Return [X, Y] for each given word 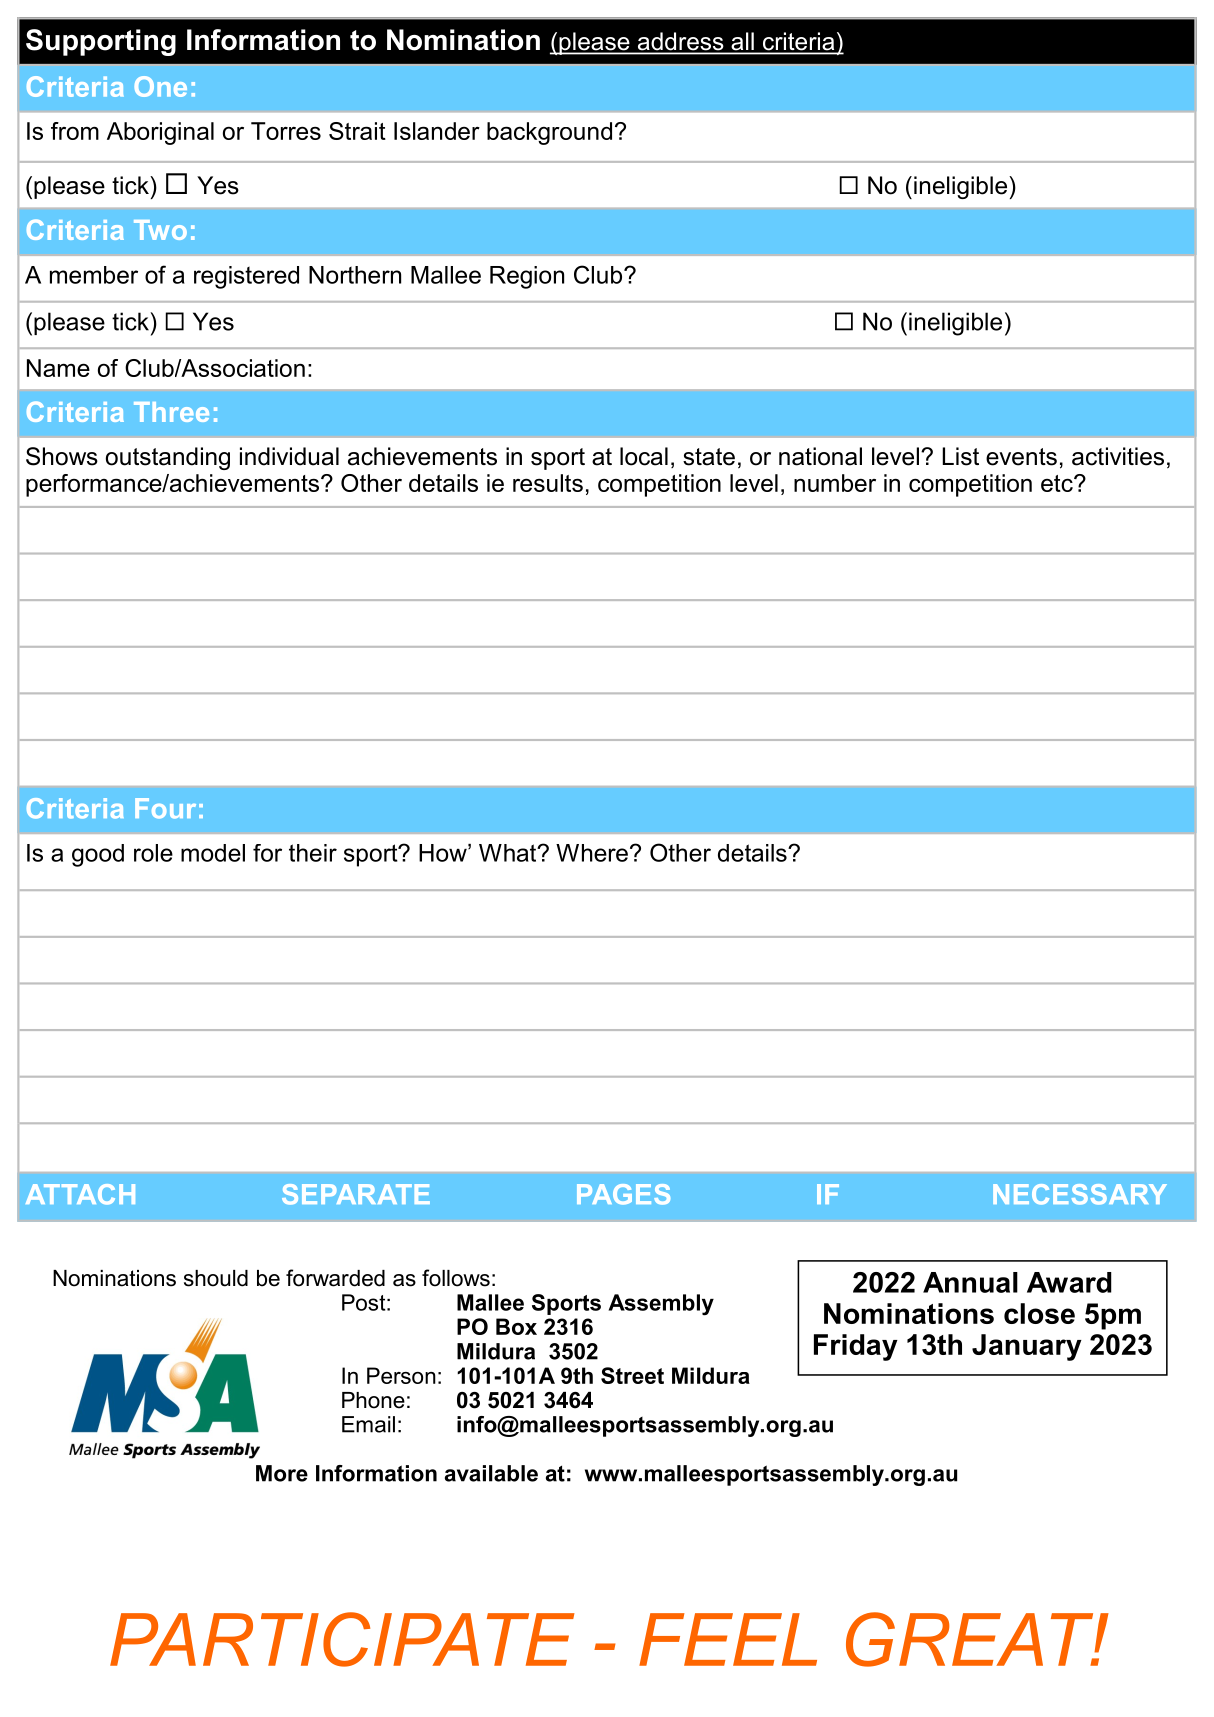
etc [1058, 483]
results [548, 483]
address [680, 42]
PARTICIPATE [342, 1639]
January [1027, 1347]
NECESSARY [1080, 1194]
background [549, 133]
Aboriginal [160, 133]
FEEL [728, 1639]
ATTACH [80, 1194]
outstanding [168, 458]
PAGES [623, 1194]
